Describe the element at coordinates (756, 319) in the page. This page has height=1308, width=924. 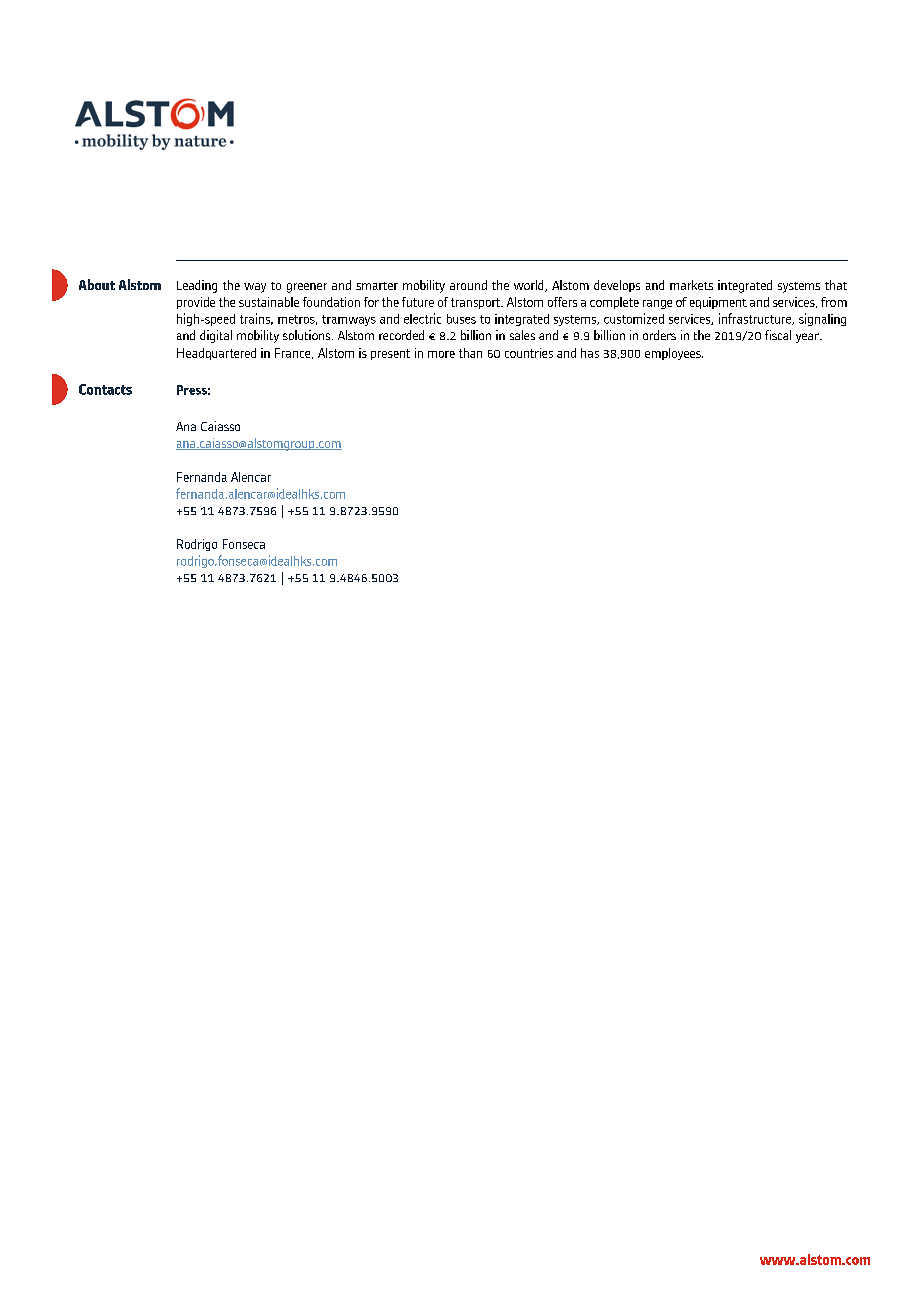
I see `infrastructure` at that location.
